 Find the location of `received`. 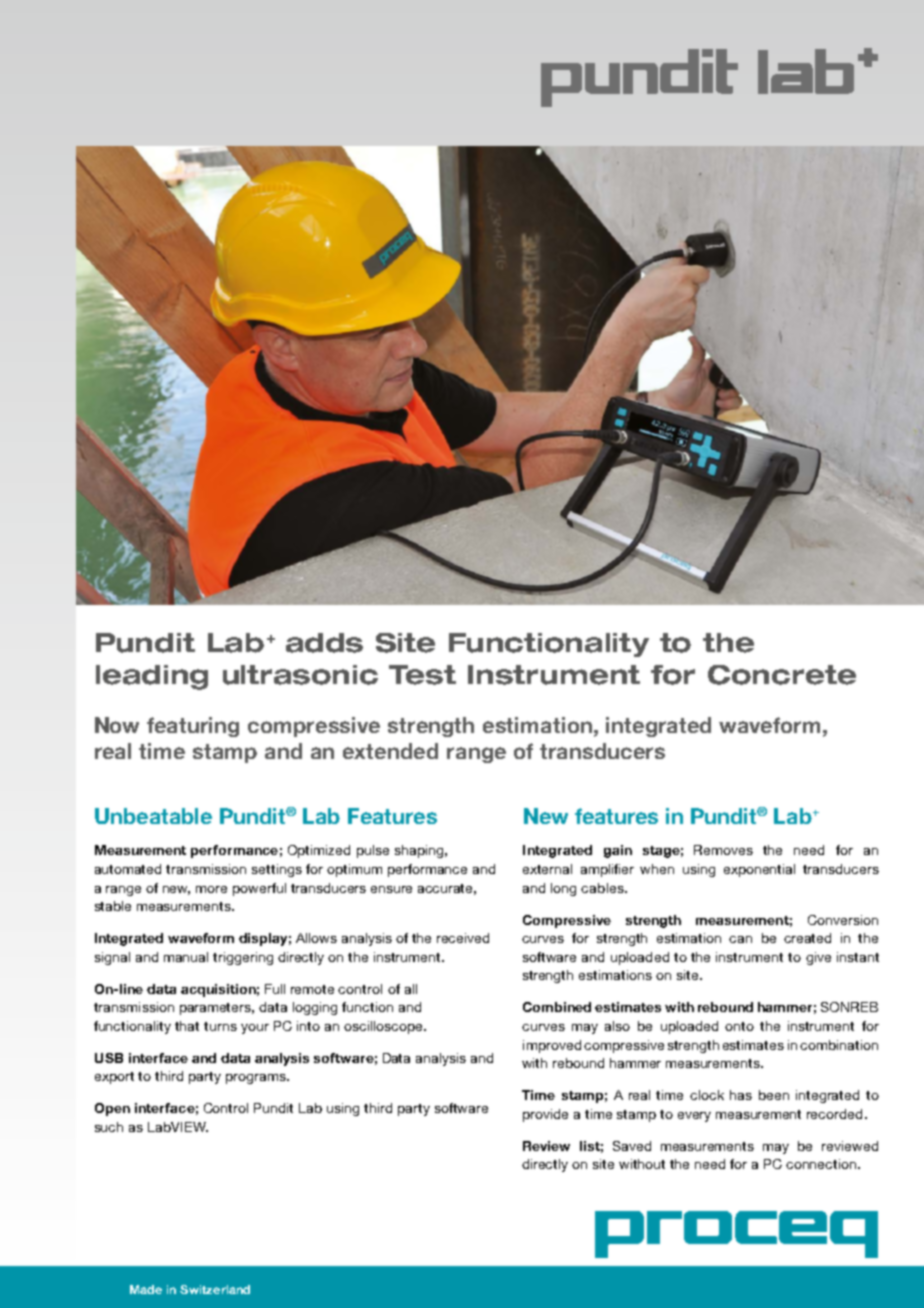

received is located at coordinates (463, 938).
